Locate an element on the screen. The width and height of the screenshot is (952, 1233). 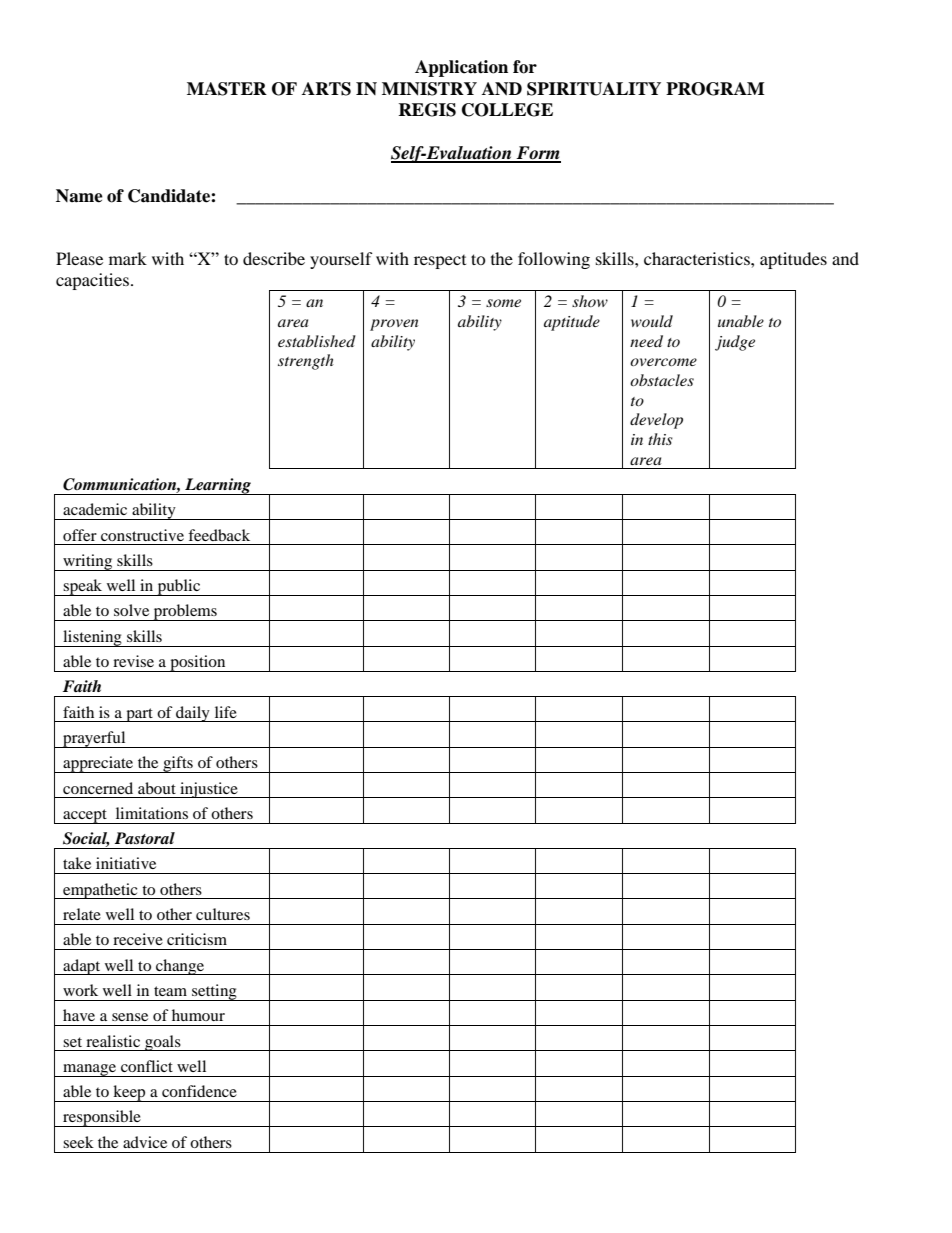
PROGRAM is located at coordinates (715, 89).
